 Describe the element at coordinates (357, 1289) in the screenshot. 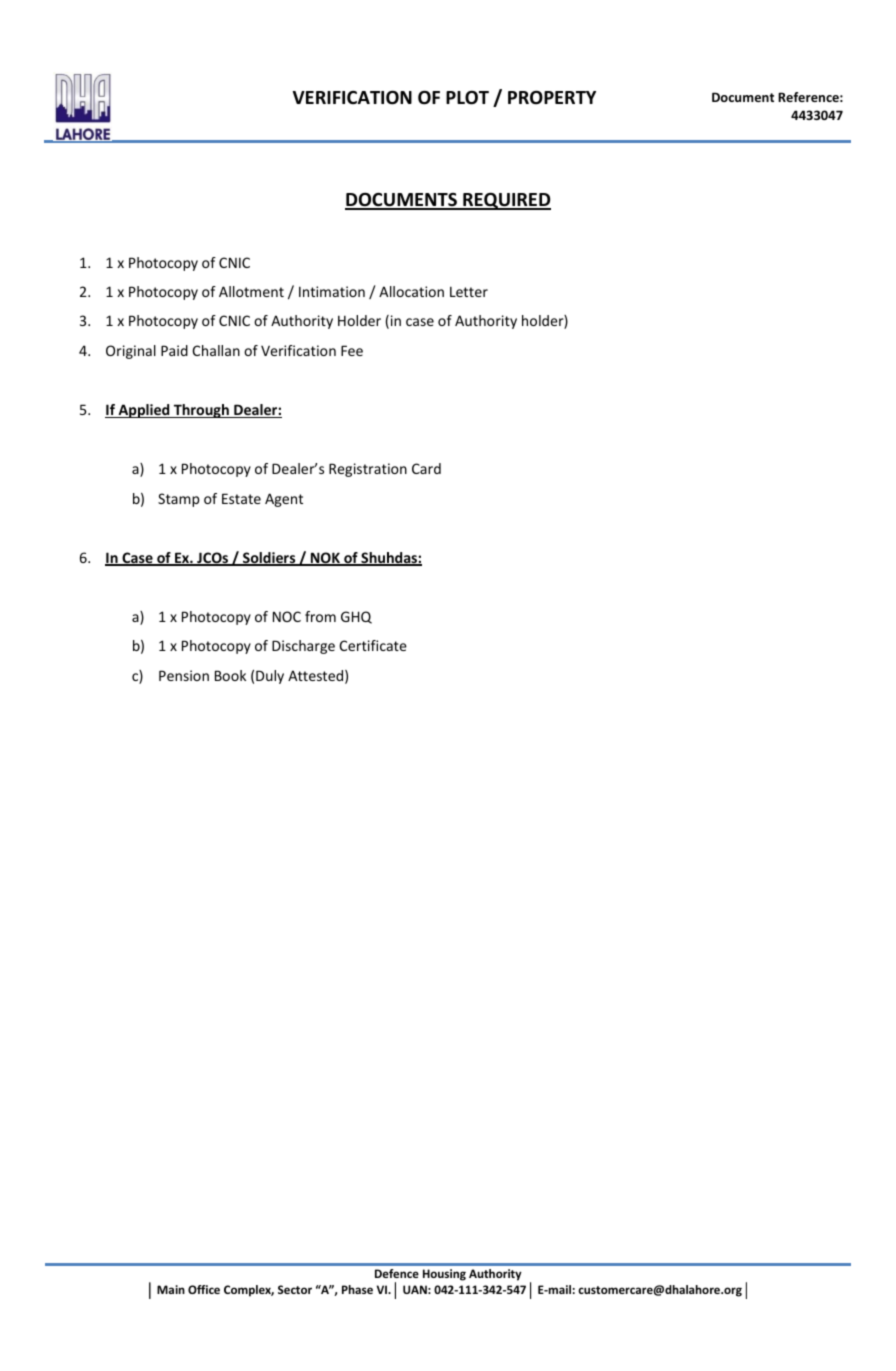

I see `Phase` at that location.
